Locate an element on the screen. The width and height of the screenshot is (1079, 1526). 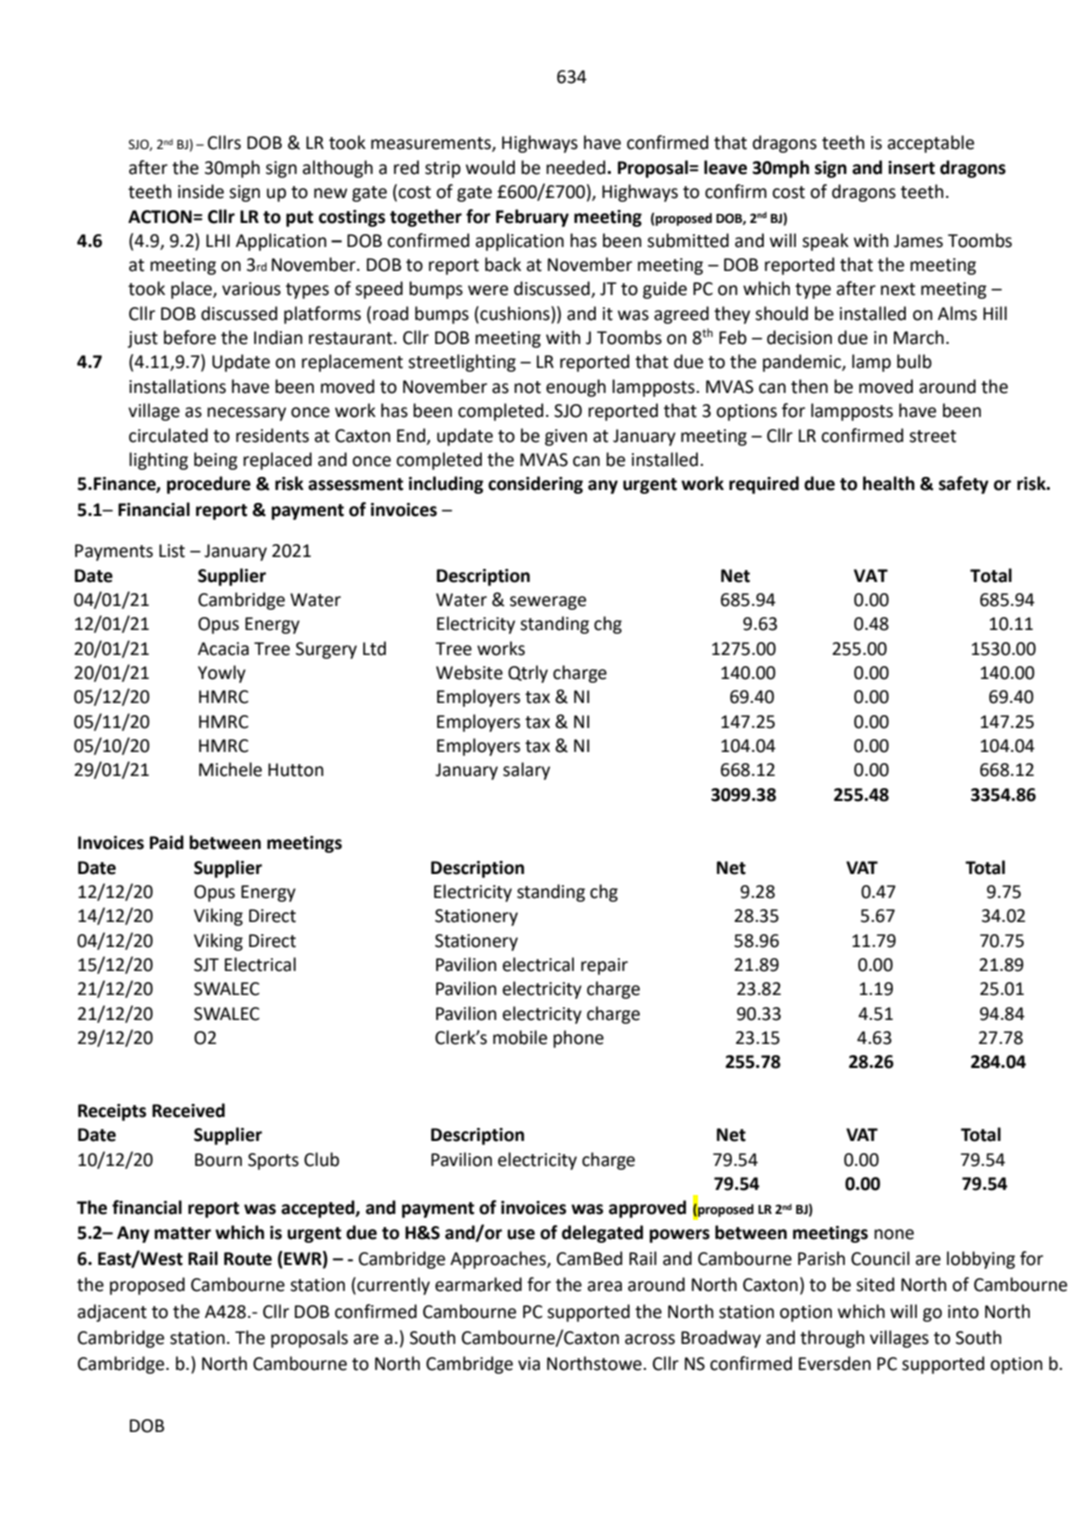
sewerage is located at coordinates (548, 603).
